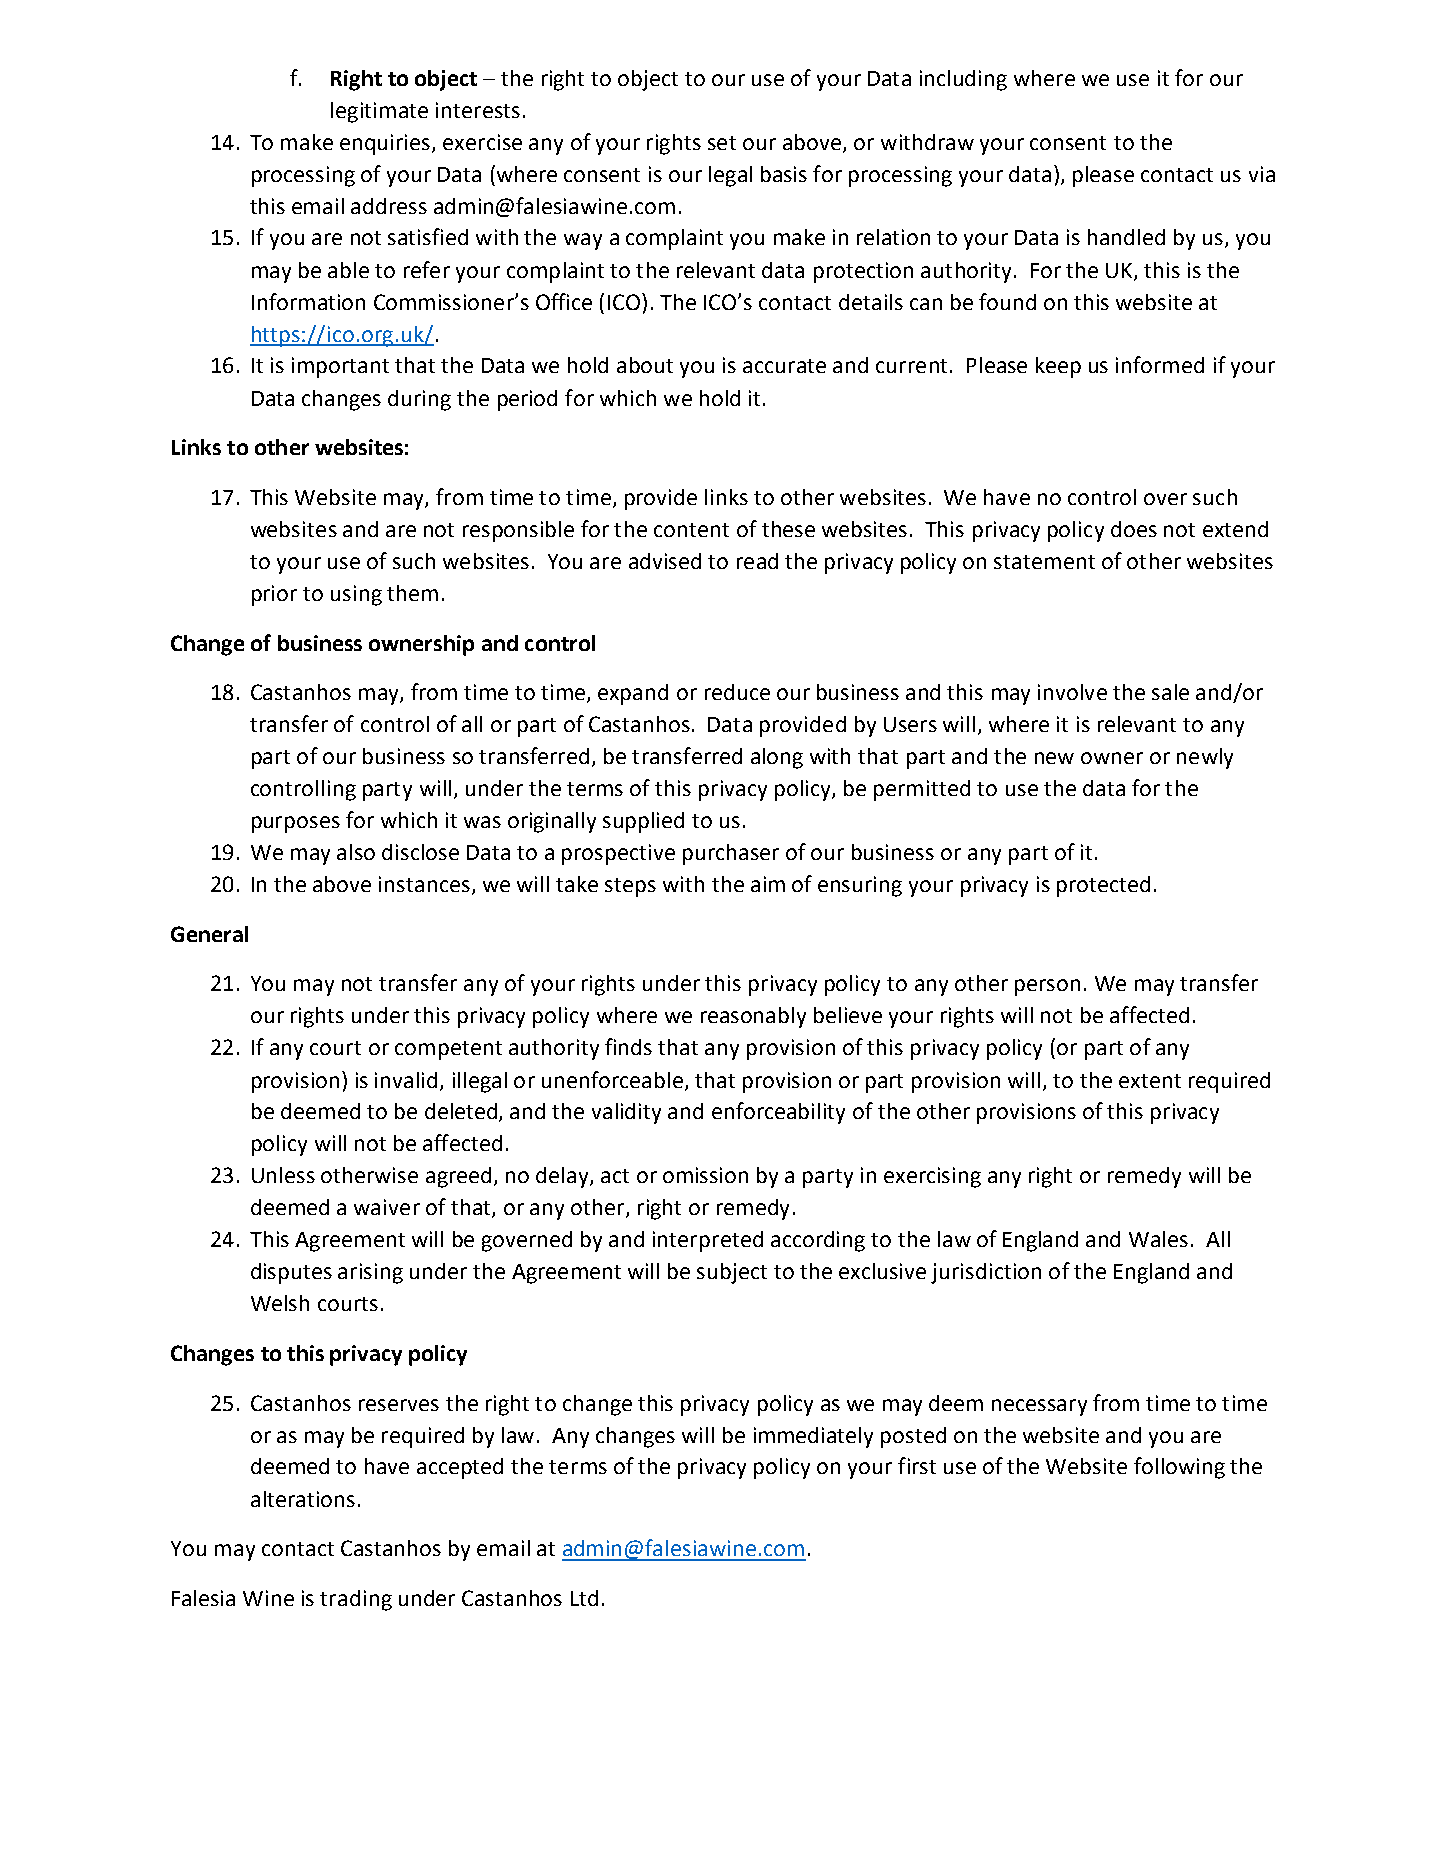  Describe the element at coordinates (379, 112) in the page. I see `legitimate` at that location.
